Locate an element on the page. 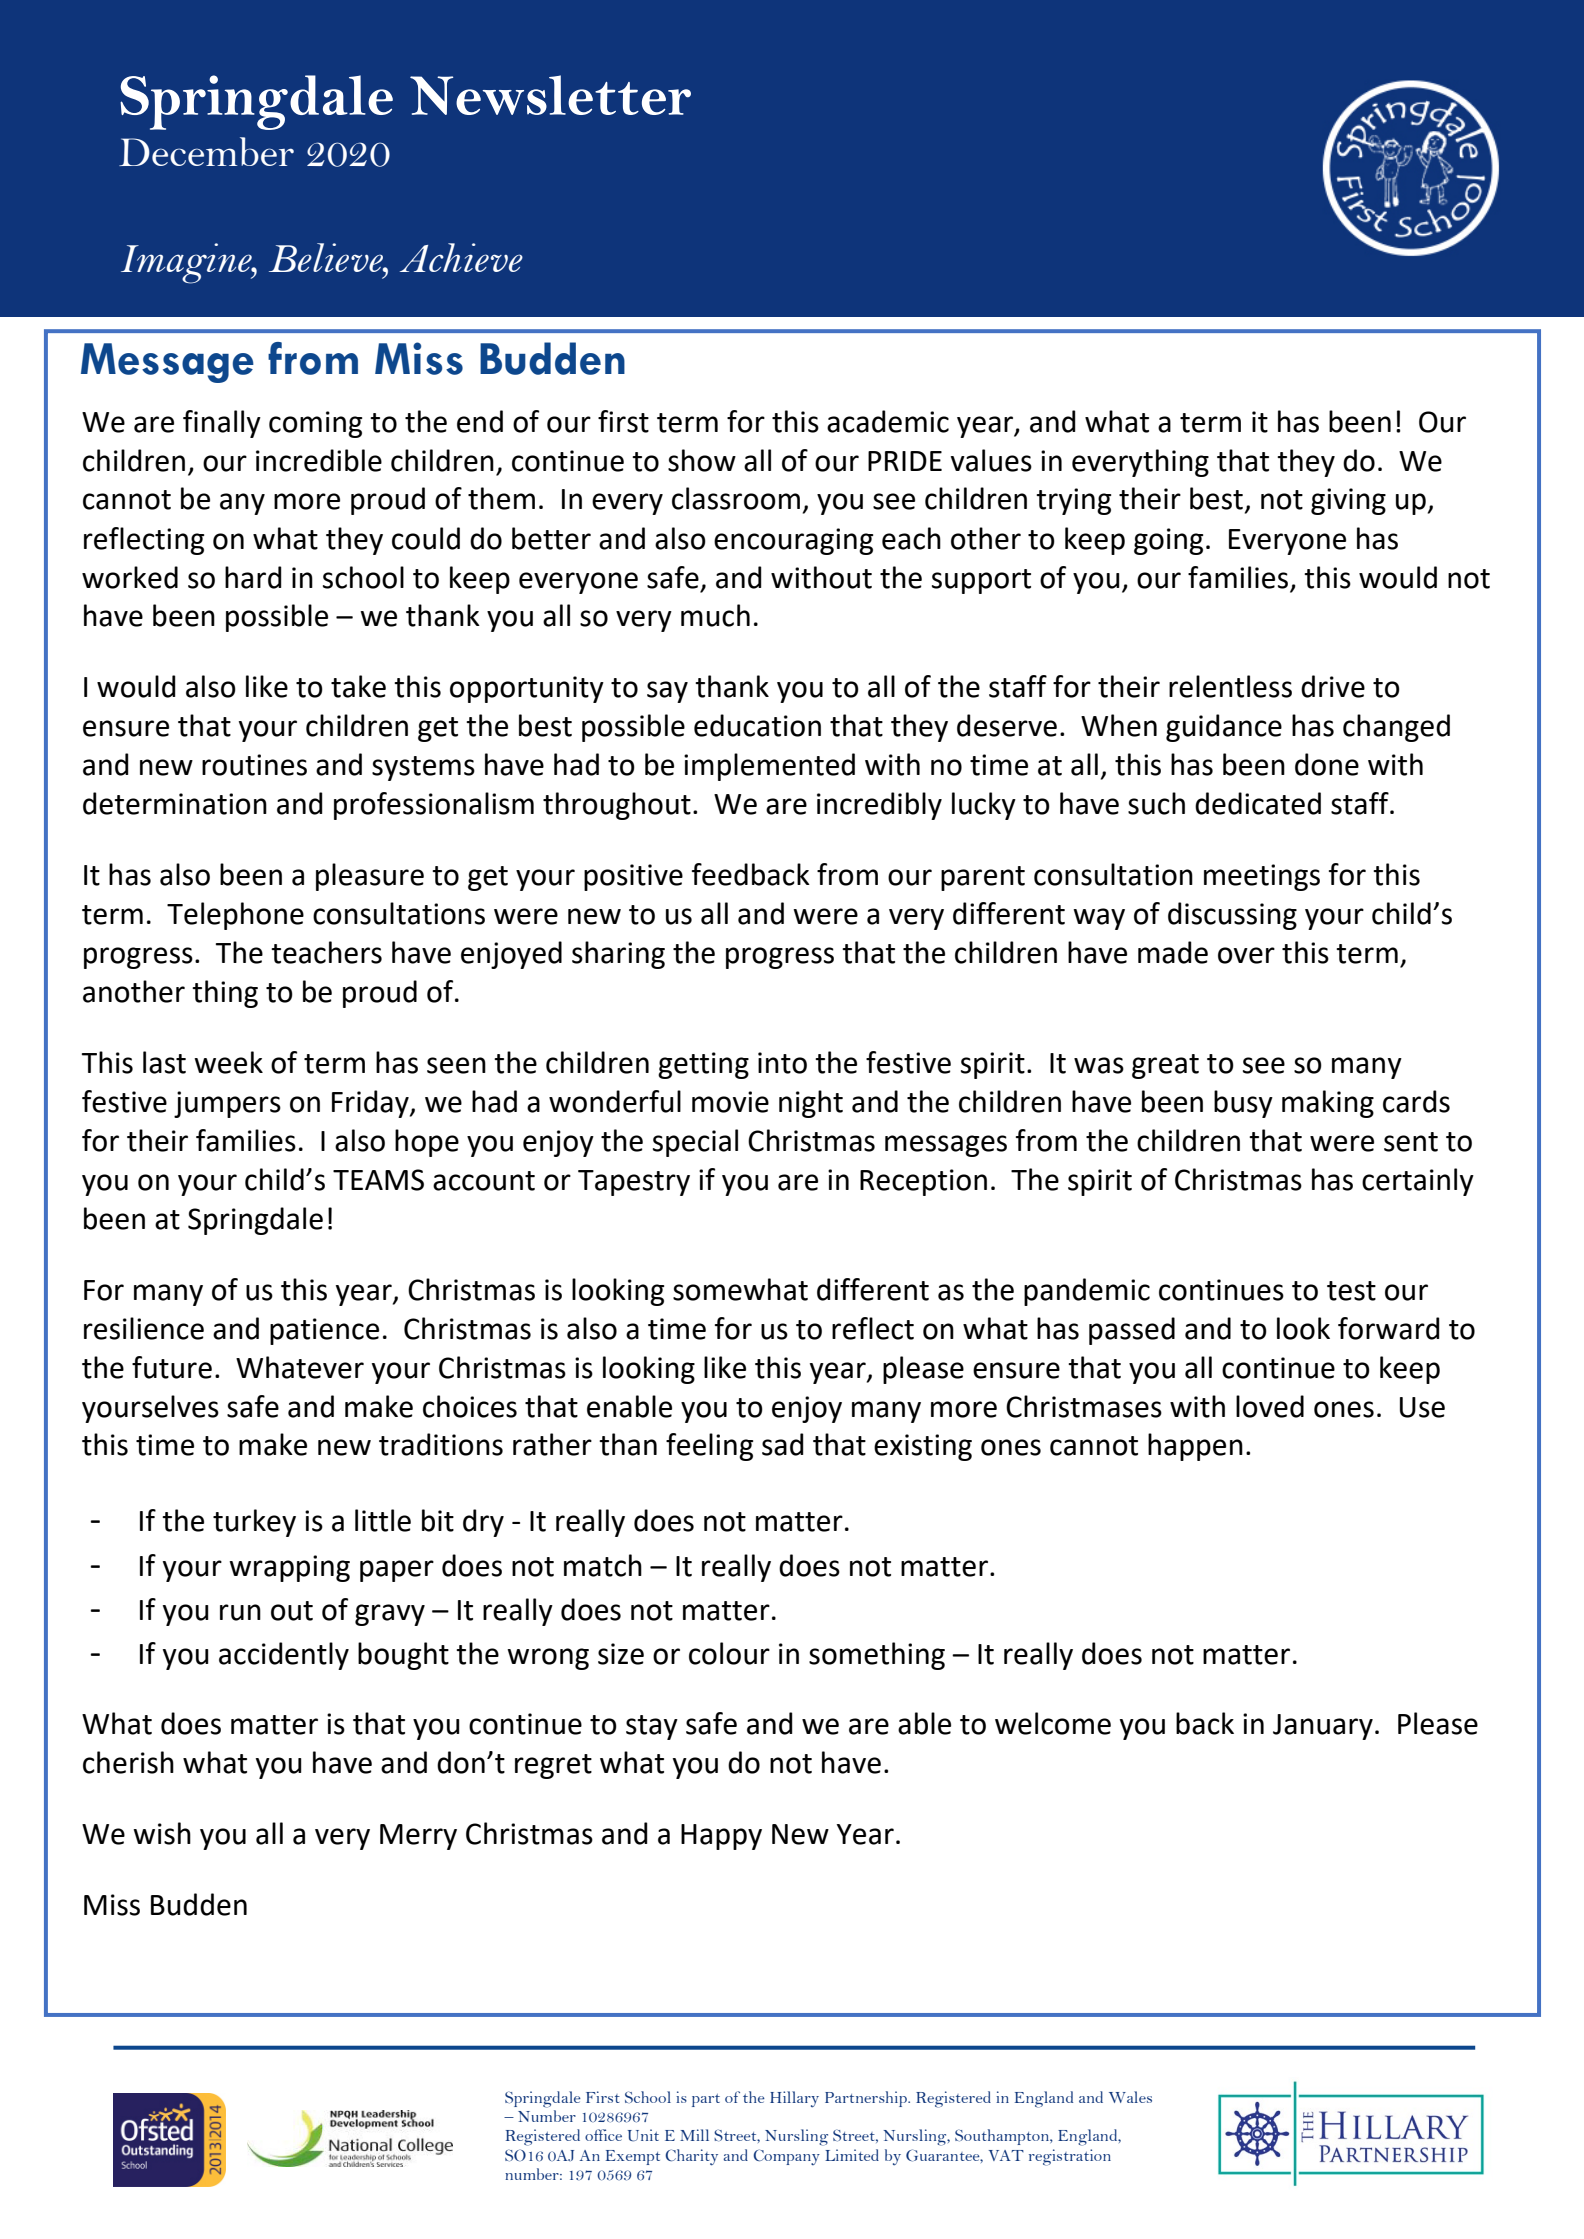  Wales is located at coordinates (1130, 2097).
